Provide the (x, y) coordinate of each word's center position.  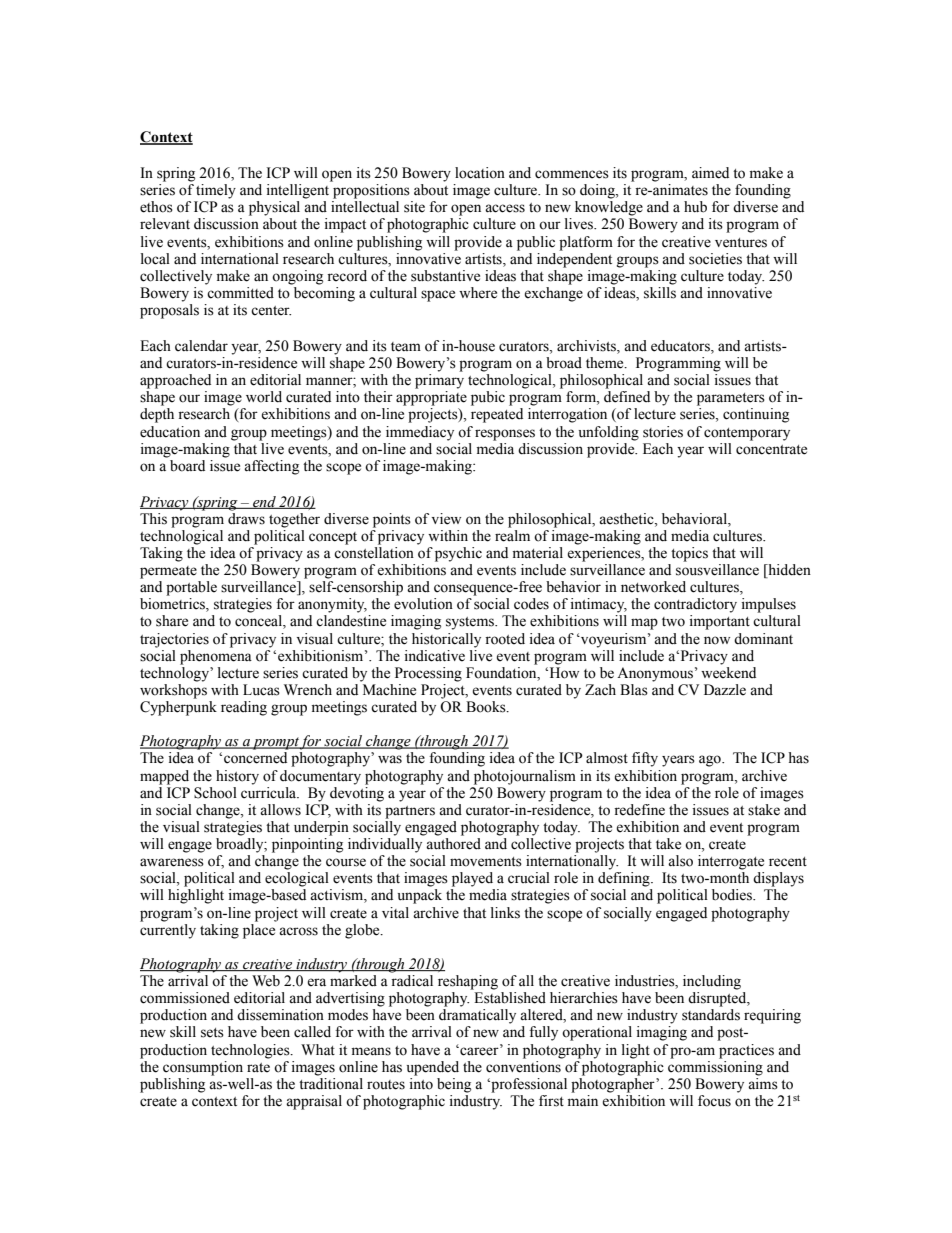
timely (216, 191)
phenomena (216, 656)
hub (695, 207)
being (454, 1085)
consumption (203, 1068)
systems (471, 623)
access (505, 208)
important (720, 622)
